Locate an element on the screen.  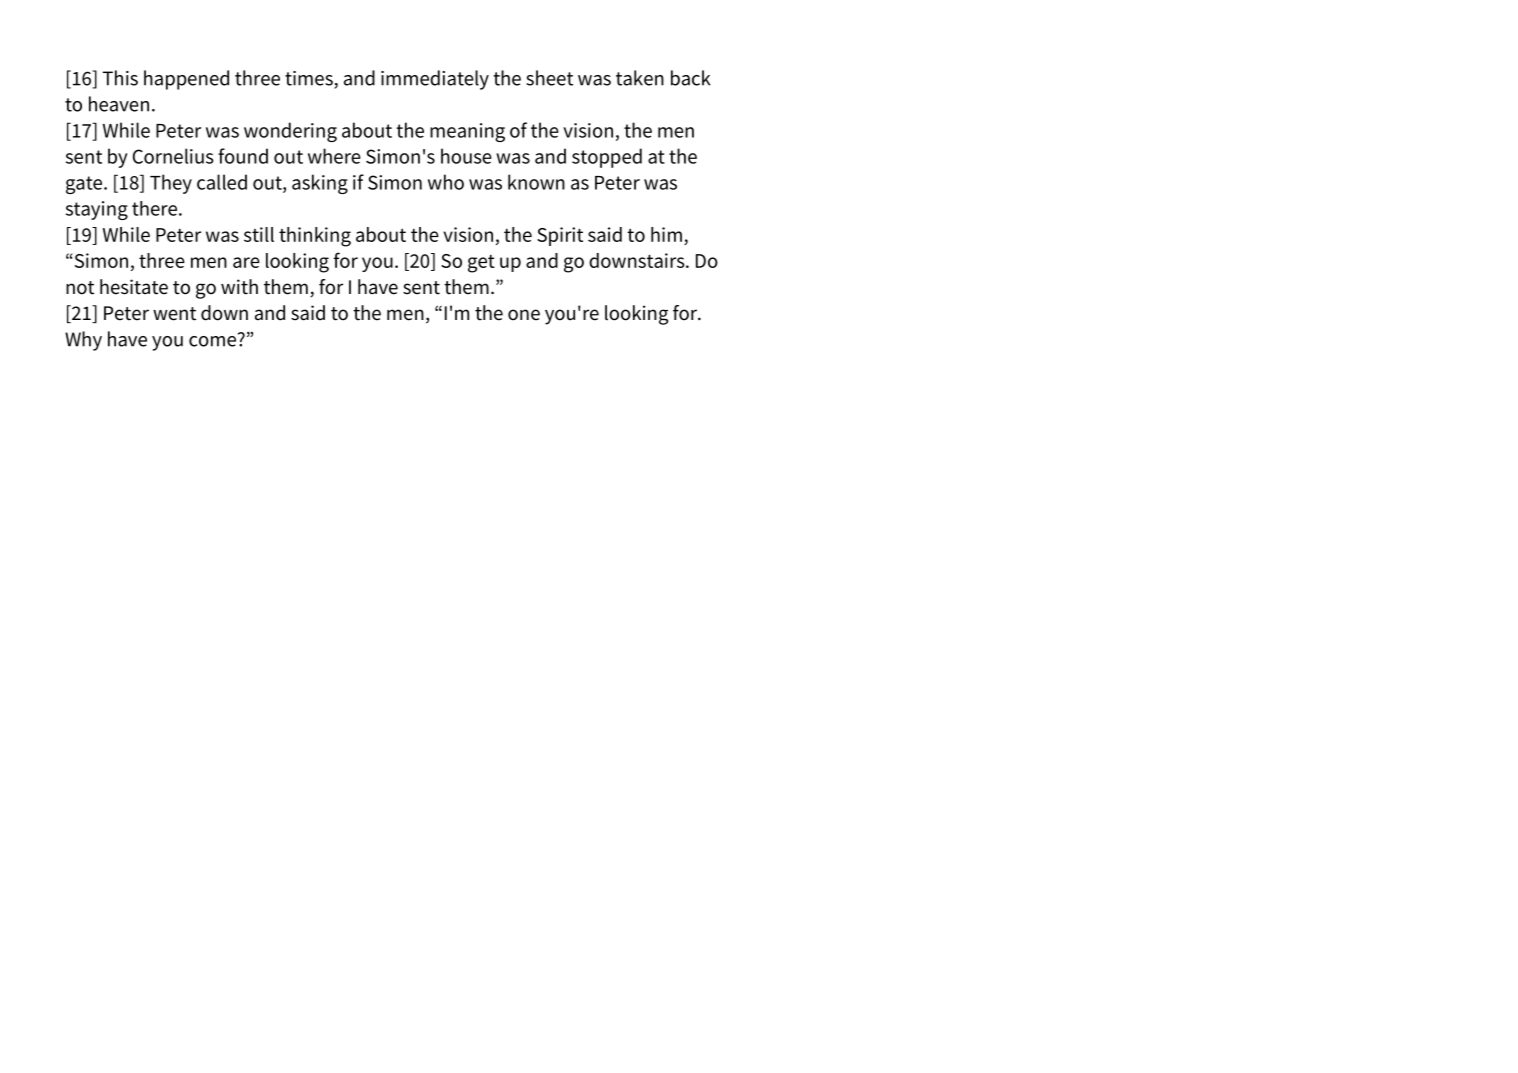
one is located at coordinates (524, 315).
